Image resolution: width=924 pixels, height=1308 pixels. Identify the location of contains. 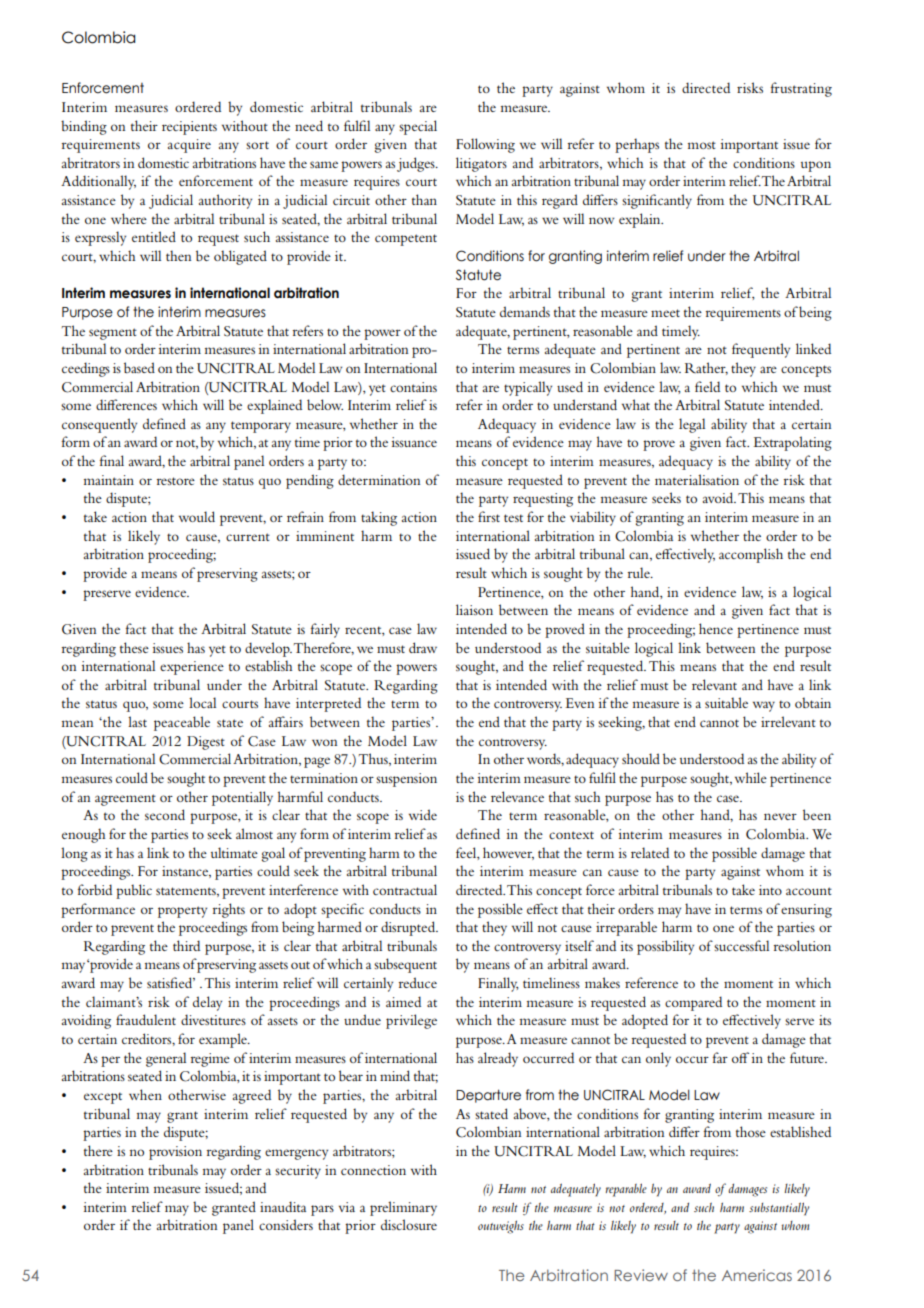
(413, 387).
